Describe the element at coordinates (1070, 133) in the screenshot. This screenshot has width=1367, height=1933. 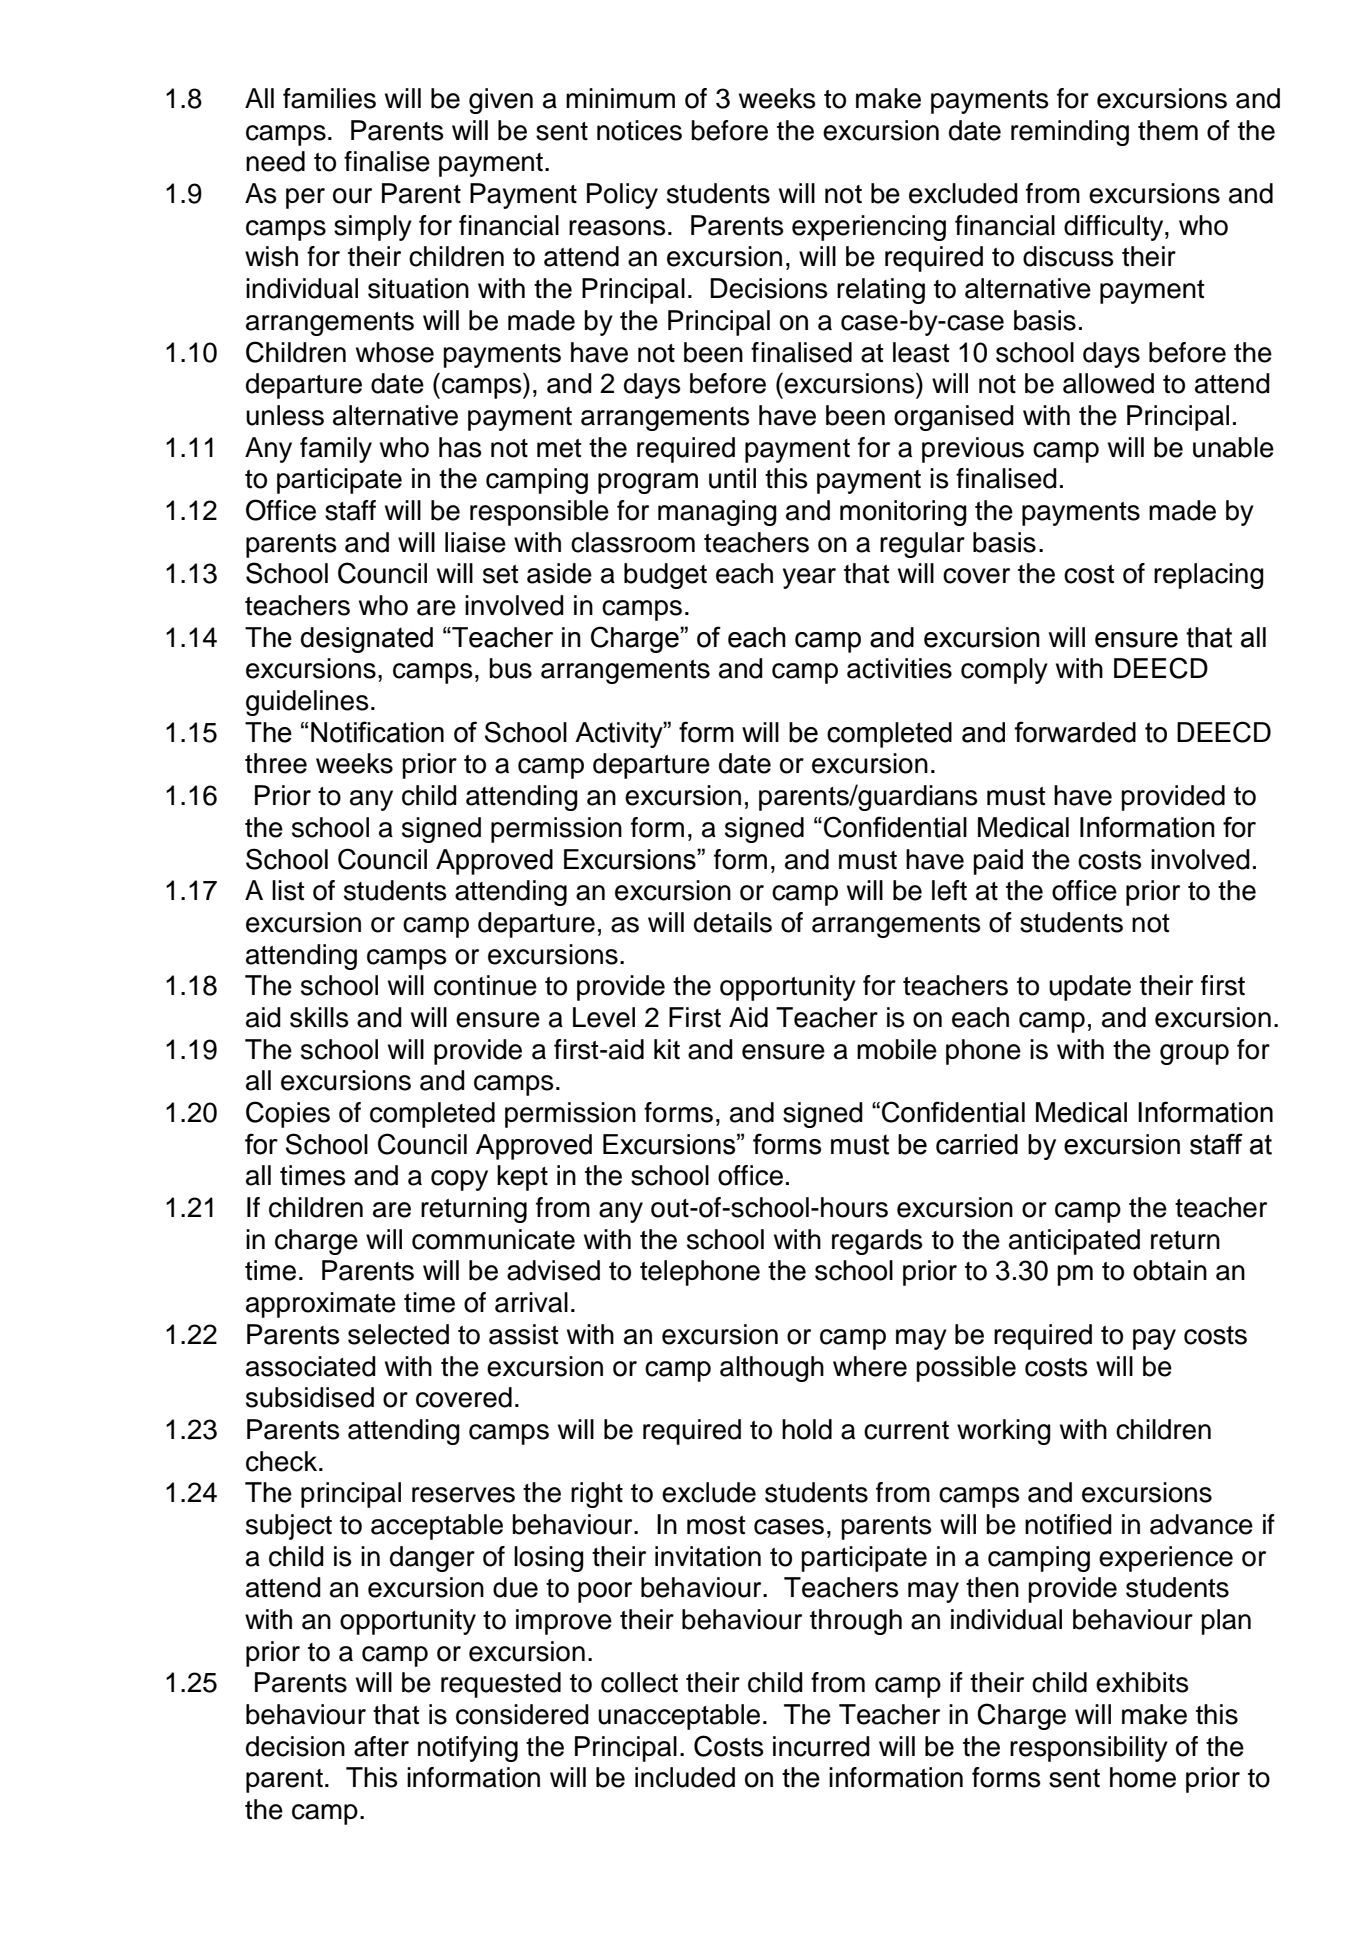
I see `reminding` at that location.
